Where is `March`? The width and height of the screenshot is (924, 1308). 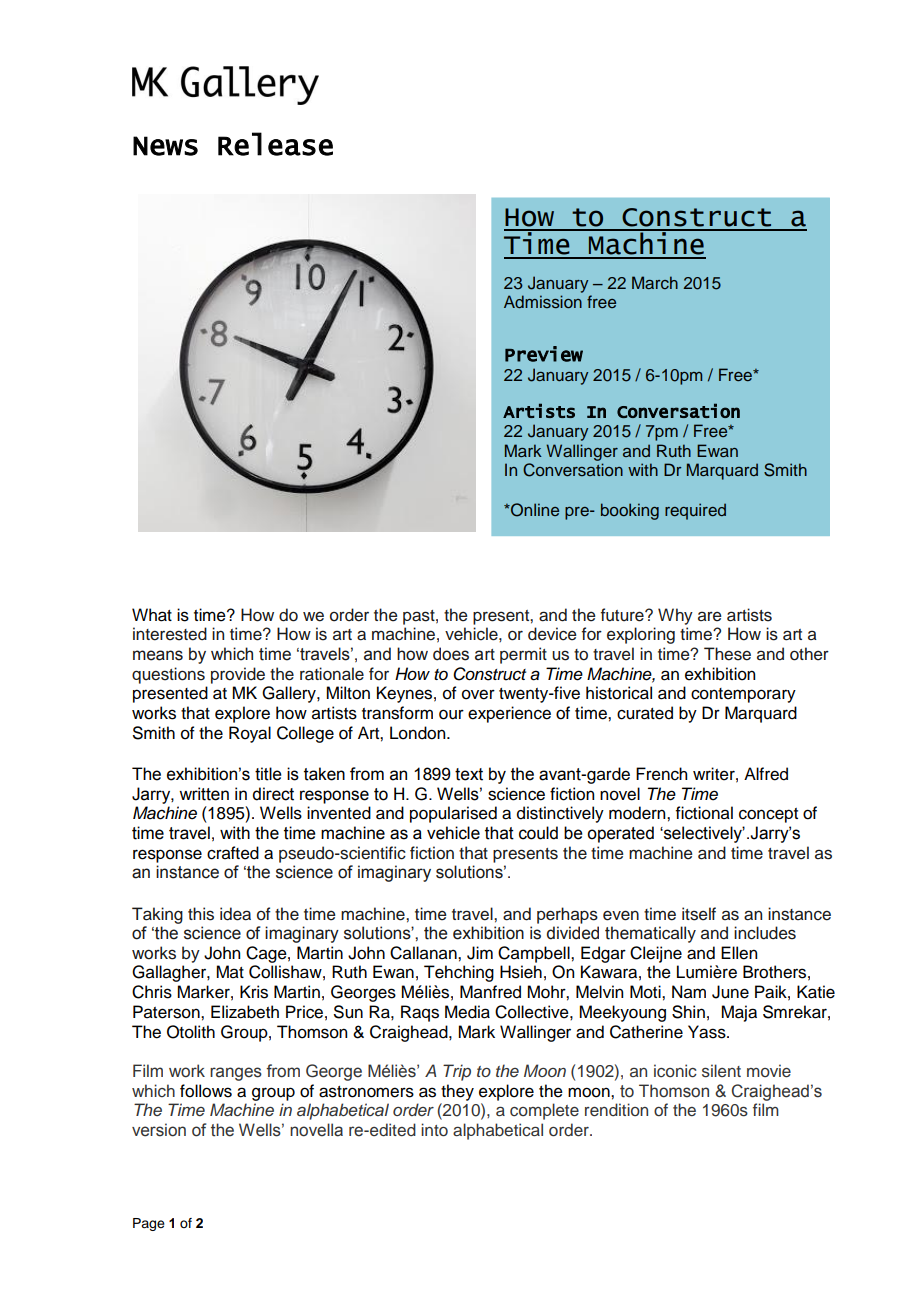 March is located at coordinates (655, 282).
